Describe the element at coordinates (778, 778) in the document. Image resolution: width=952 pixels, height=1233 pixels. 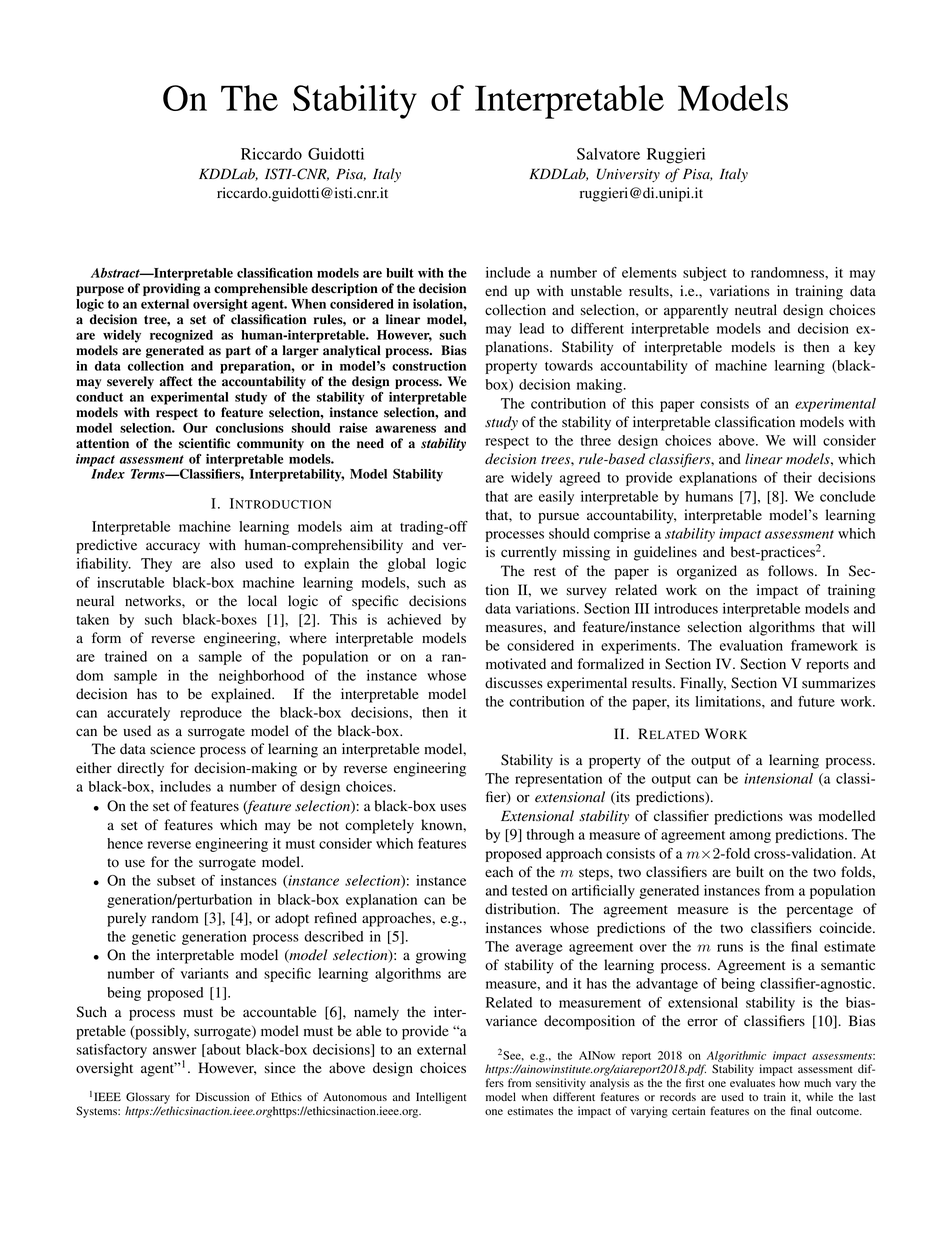
I see `intensional` at that location.
